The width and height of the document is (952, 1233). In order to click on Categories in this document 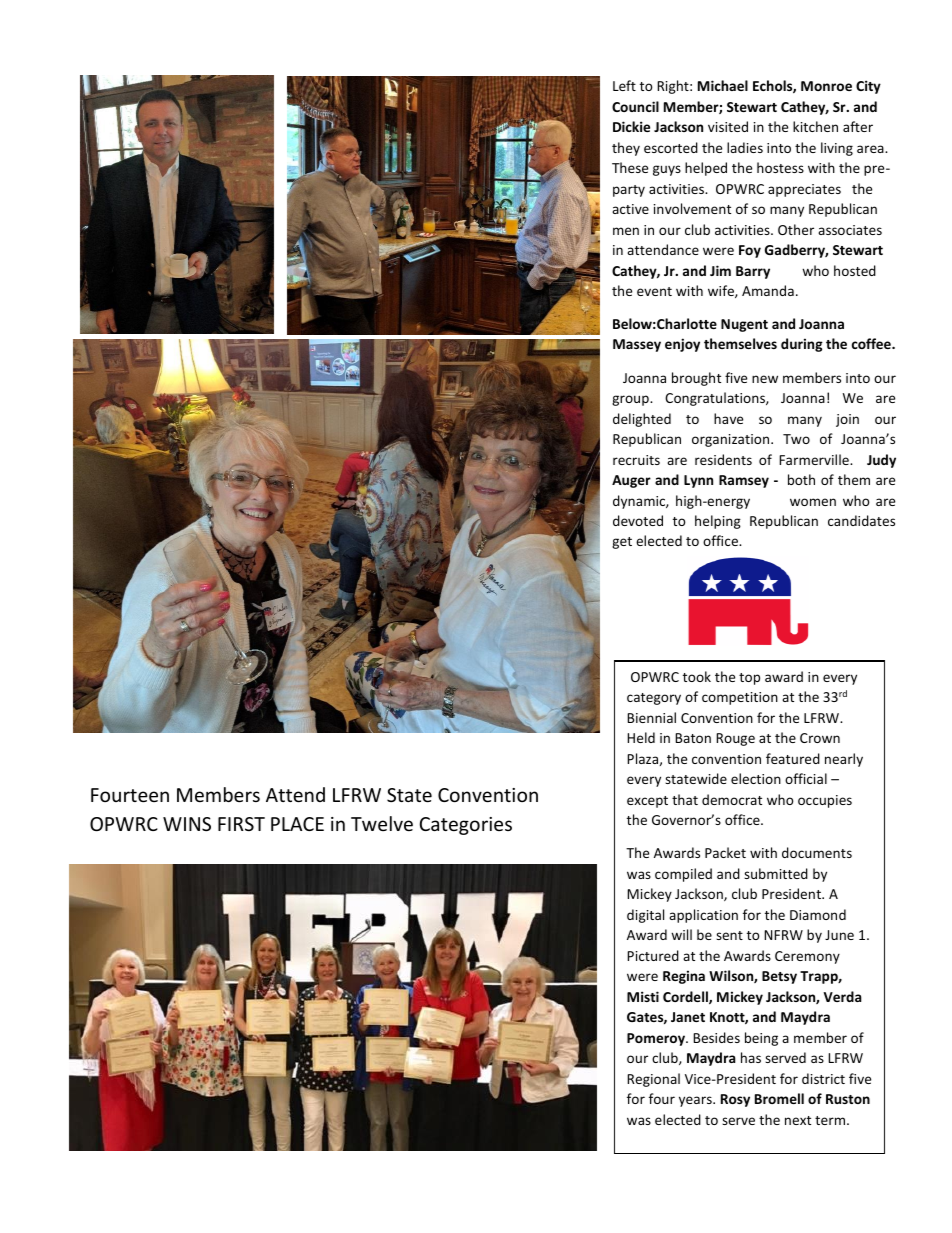, I will do `click(466, 826)`.
